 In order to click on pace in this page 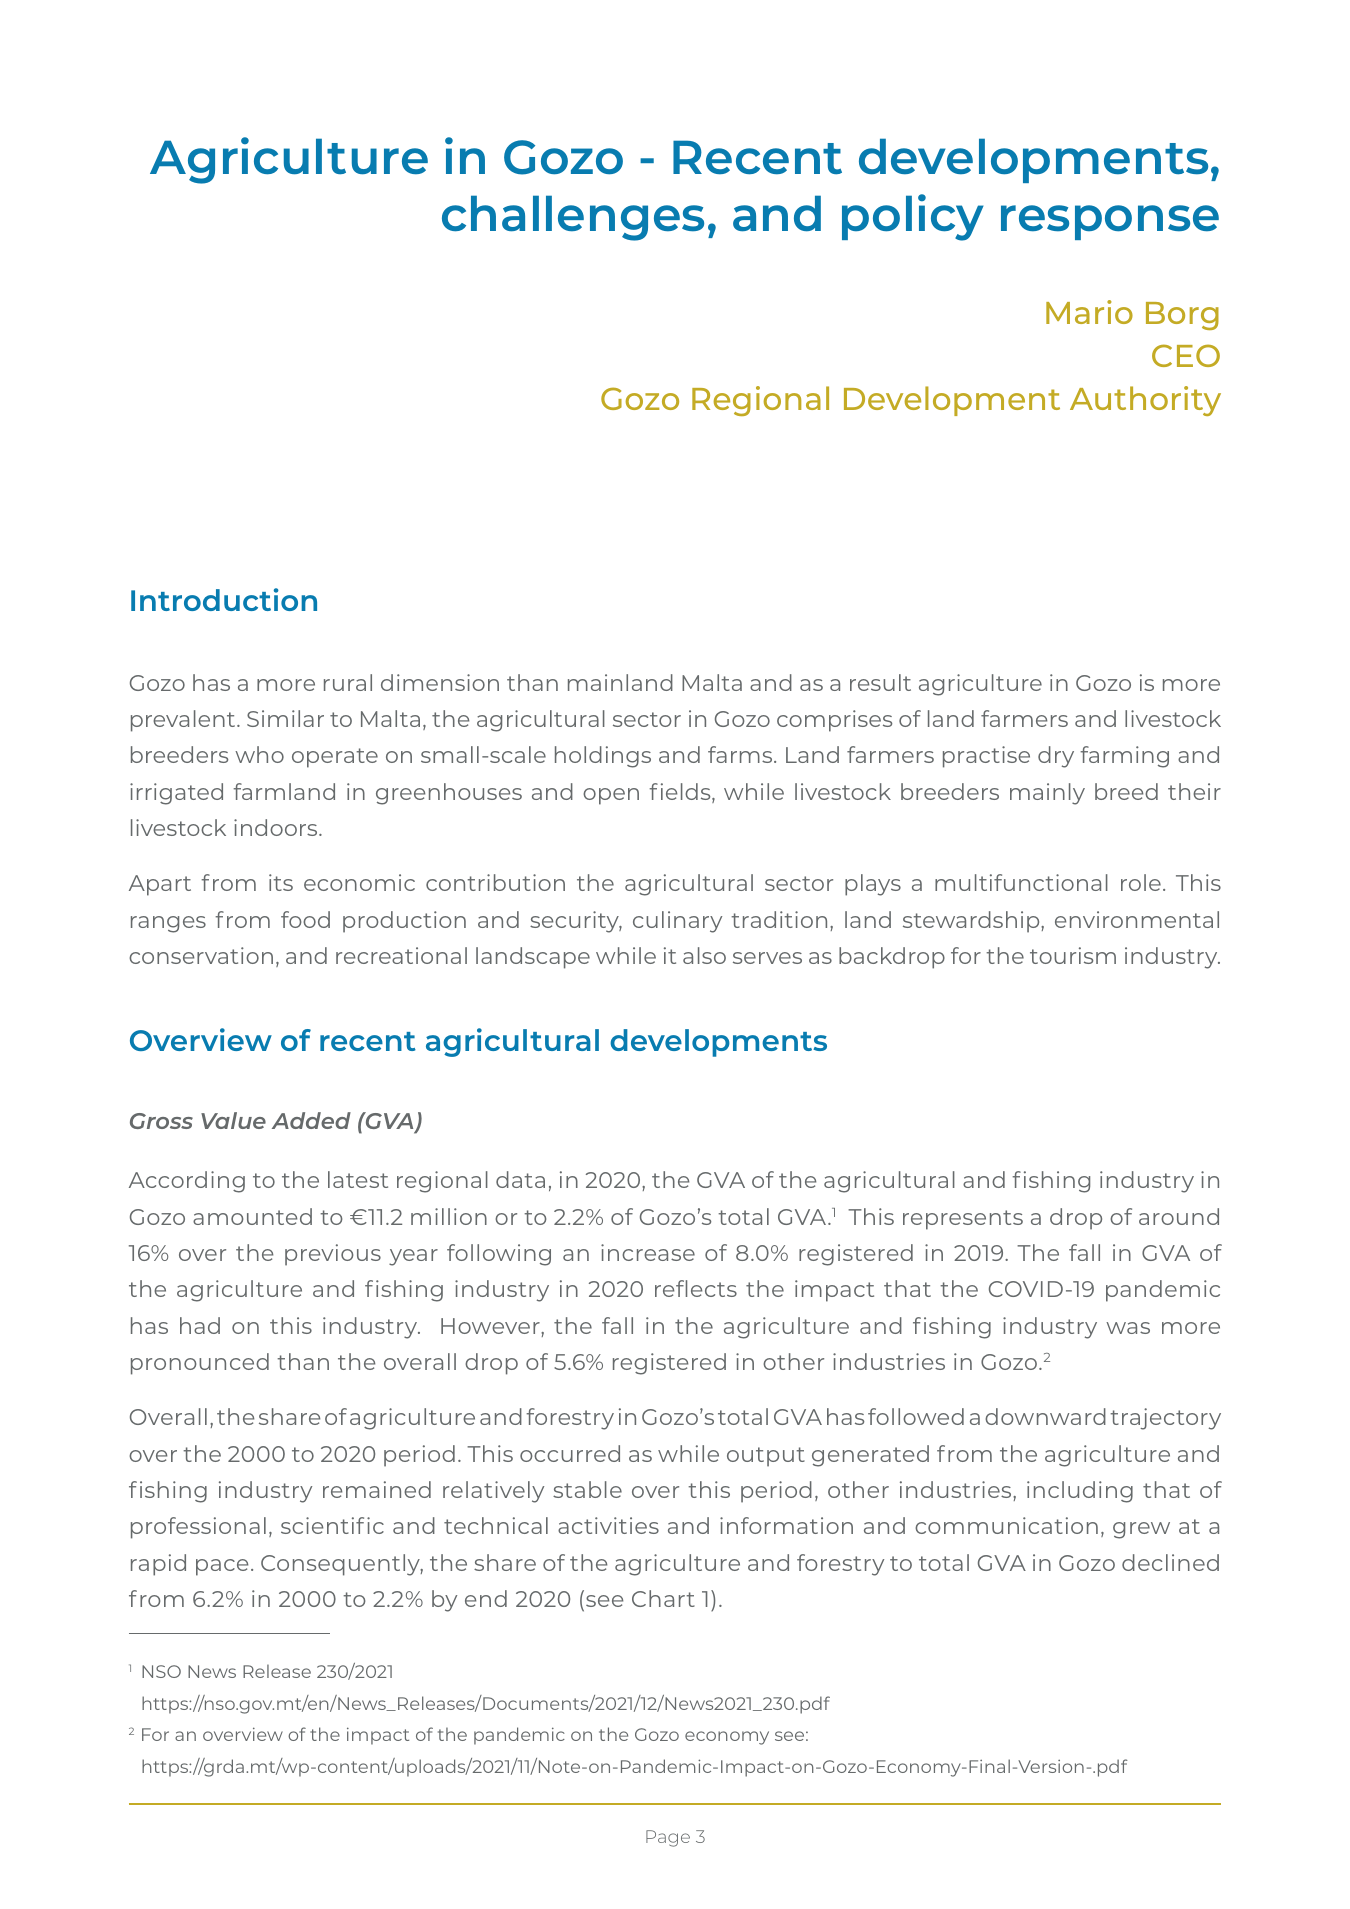, I will do `click(222, 1567)`.
